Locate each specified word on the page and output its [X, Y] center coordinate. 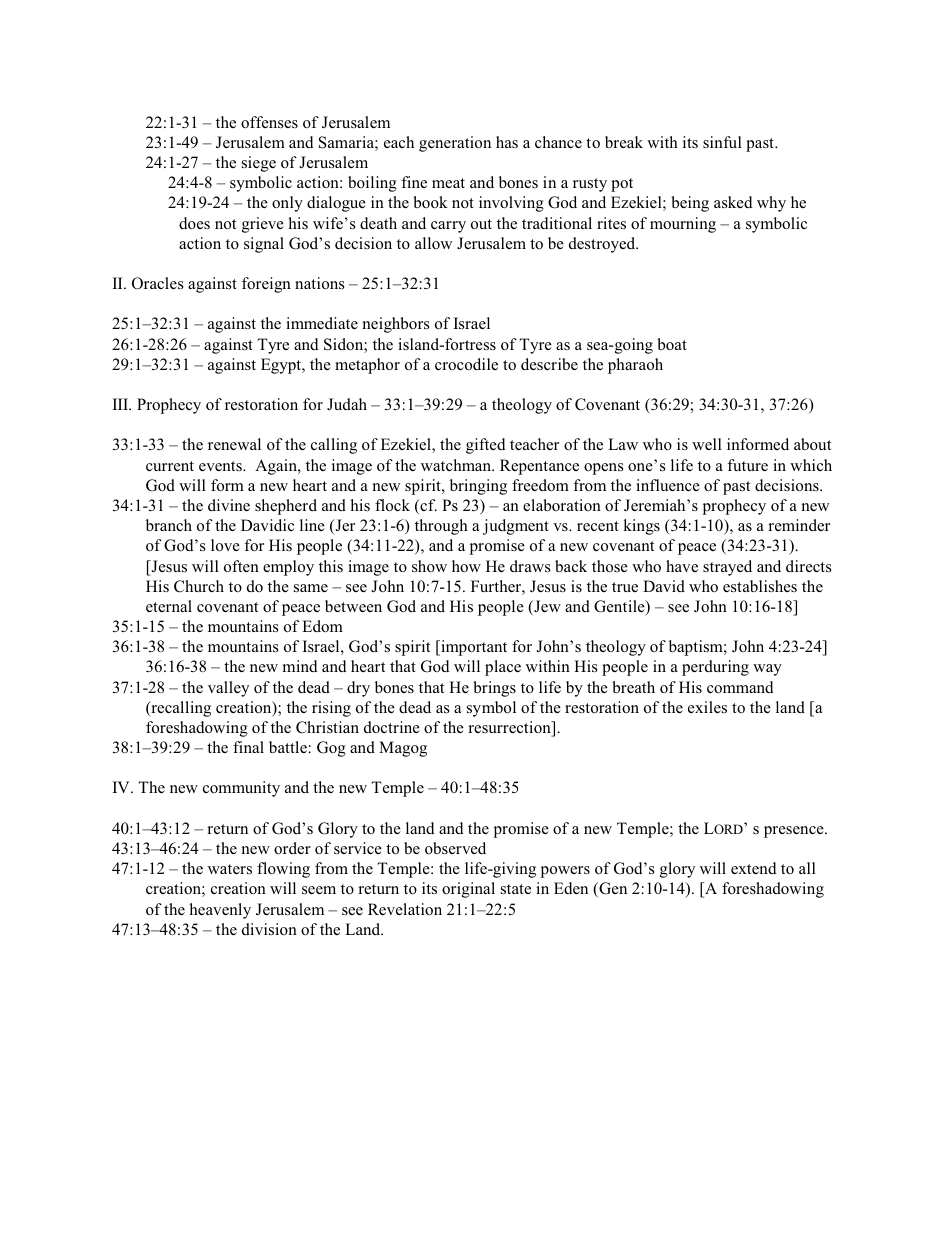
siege [259, 164]
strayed [727, 568]
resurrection [510, 728]
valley [228, 689]
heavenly [220, 911]
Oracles [157, 283]
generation [455, 144]
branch [169, 525]
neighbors [396, 325]
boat [672, 344]
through [441, 527]
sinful [722, 142]
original [468, 890]
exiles [707, 707]
